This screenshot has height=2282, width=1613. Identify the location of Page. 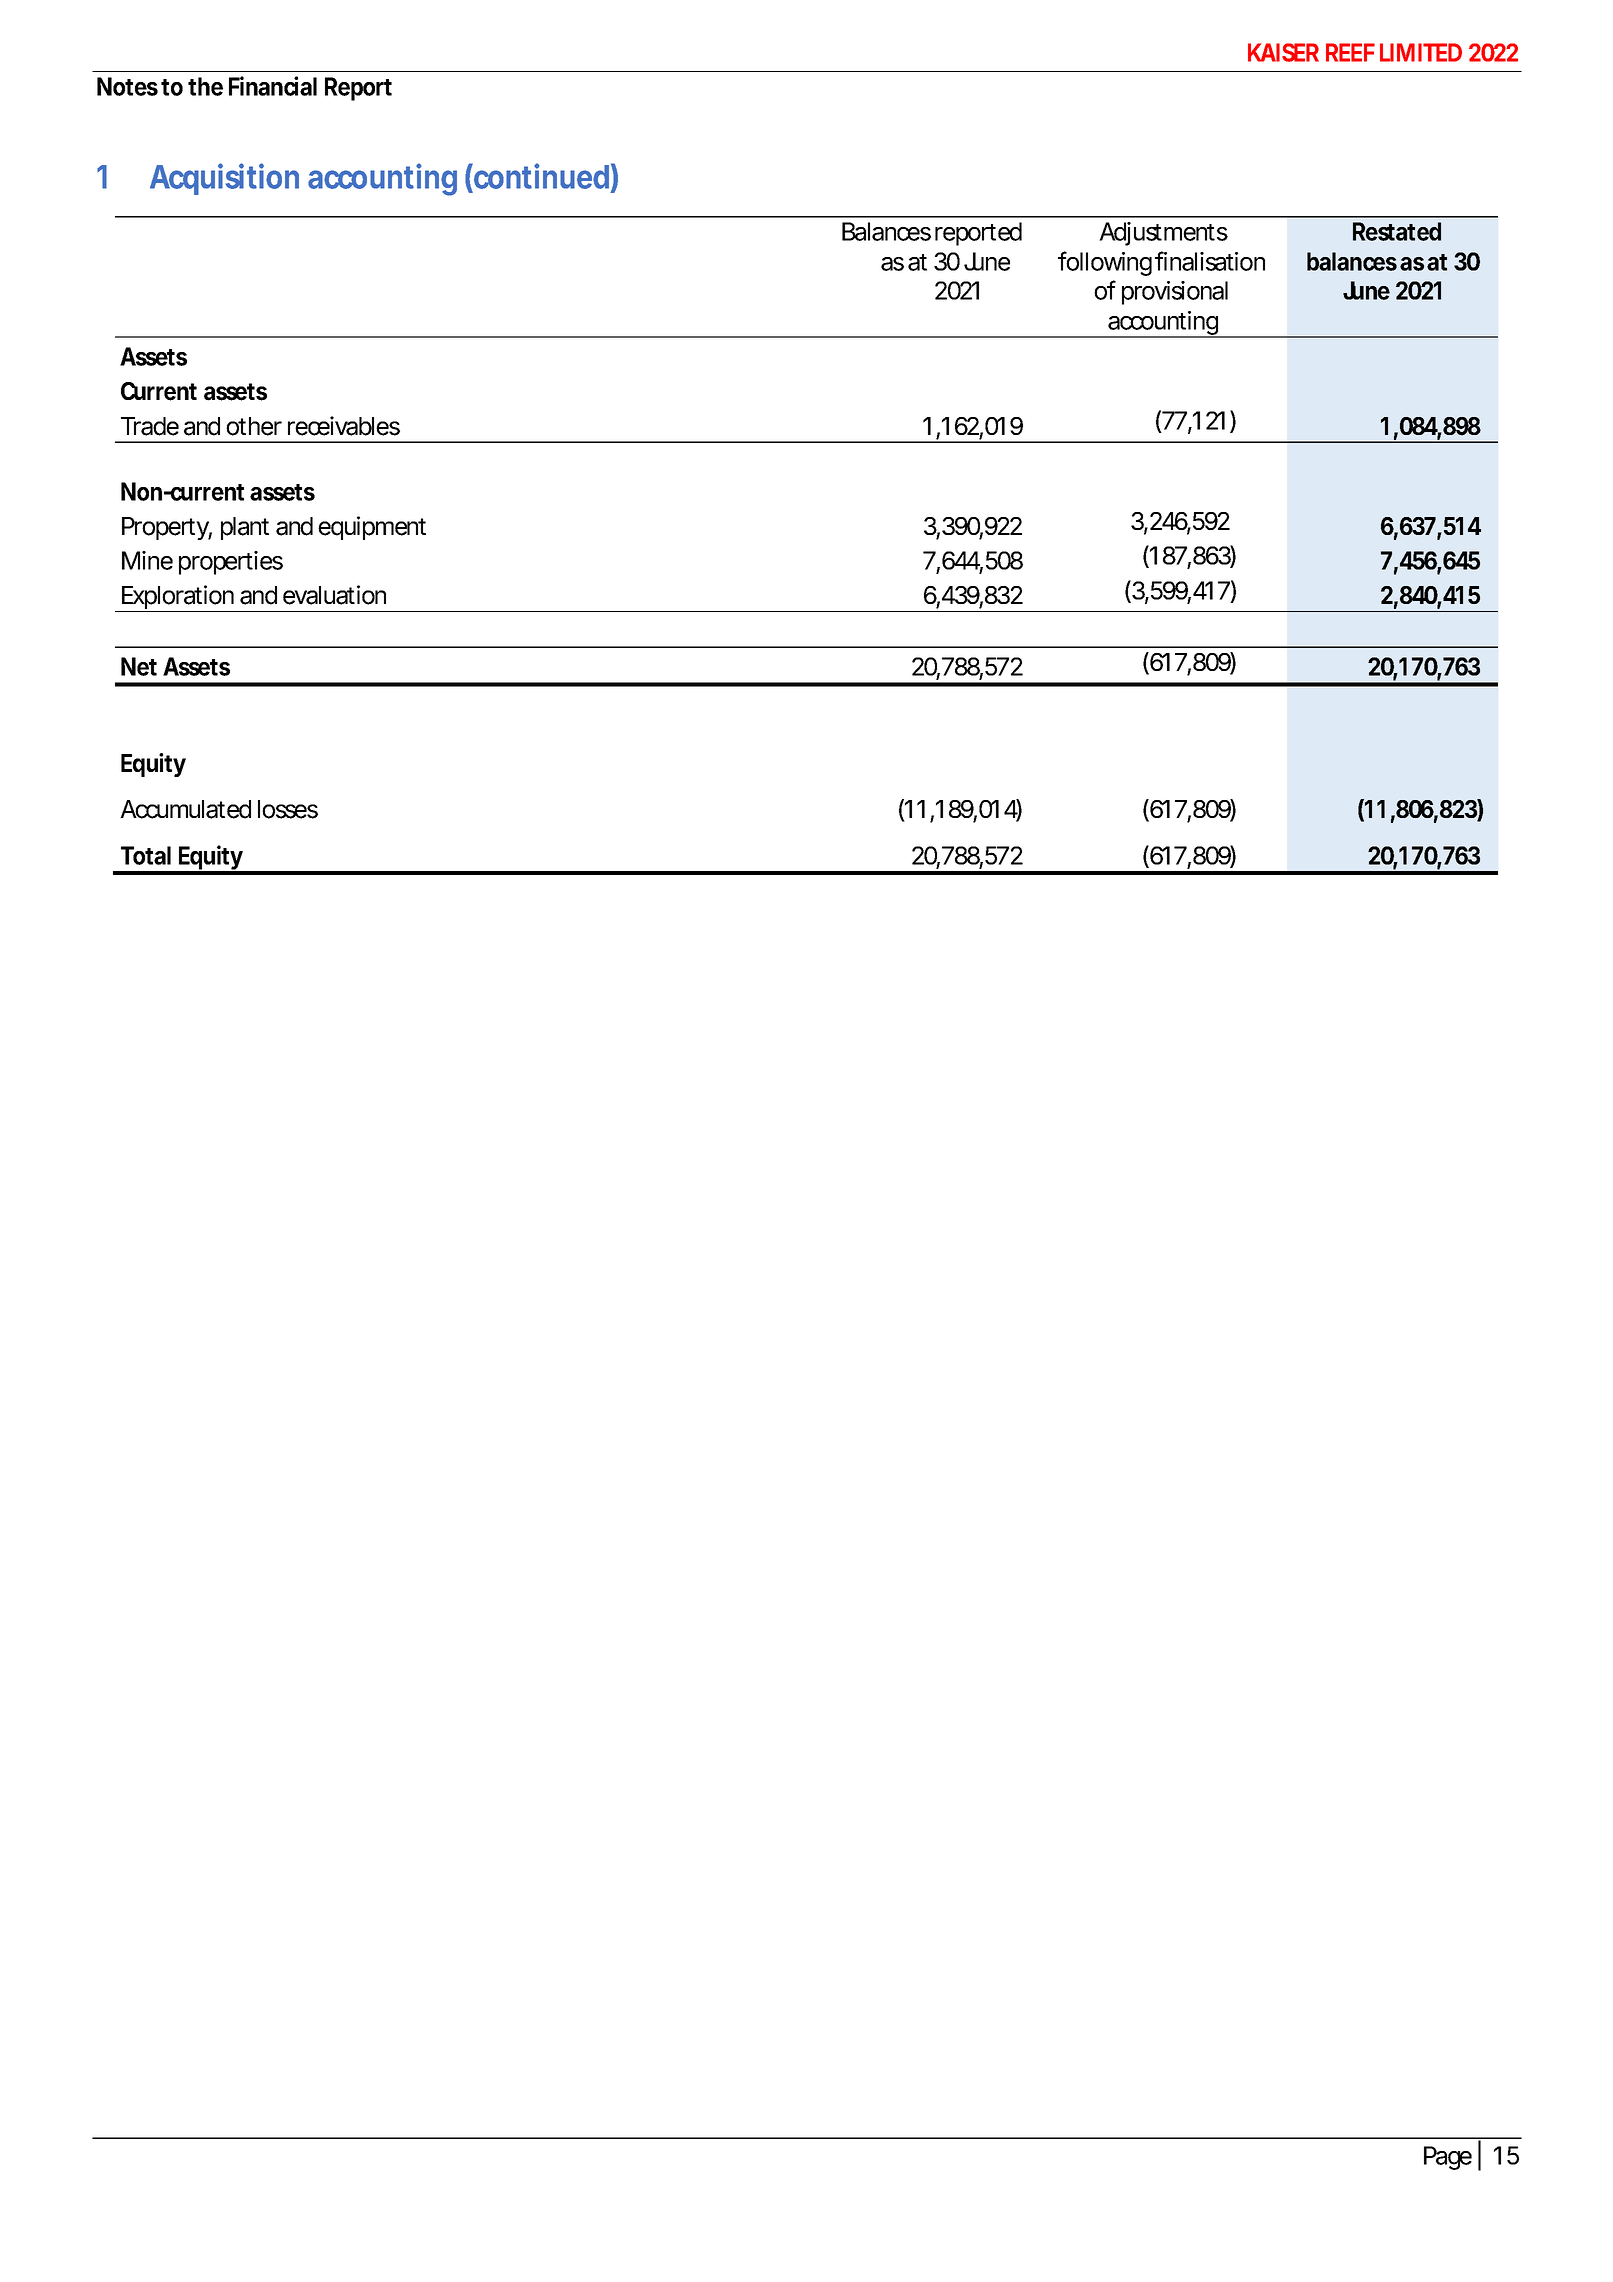
(1448, 2158).
